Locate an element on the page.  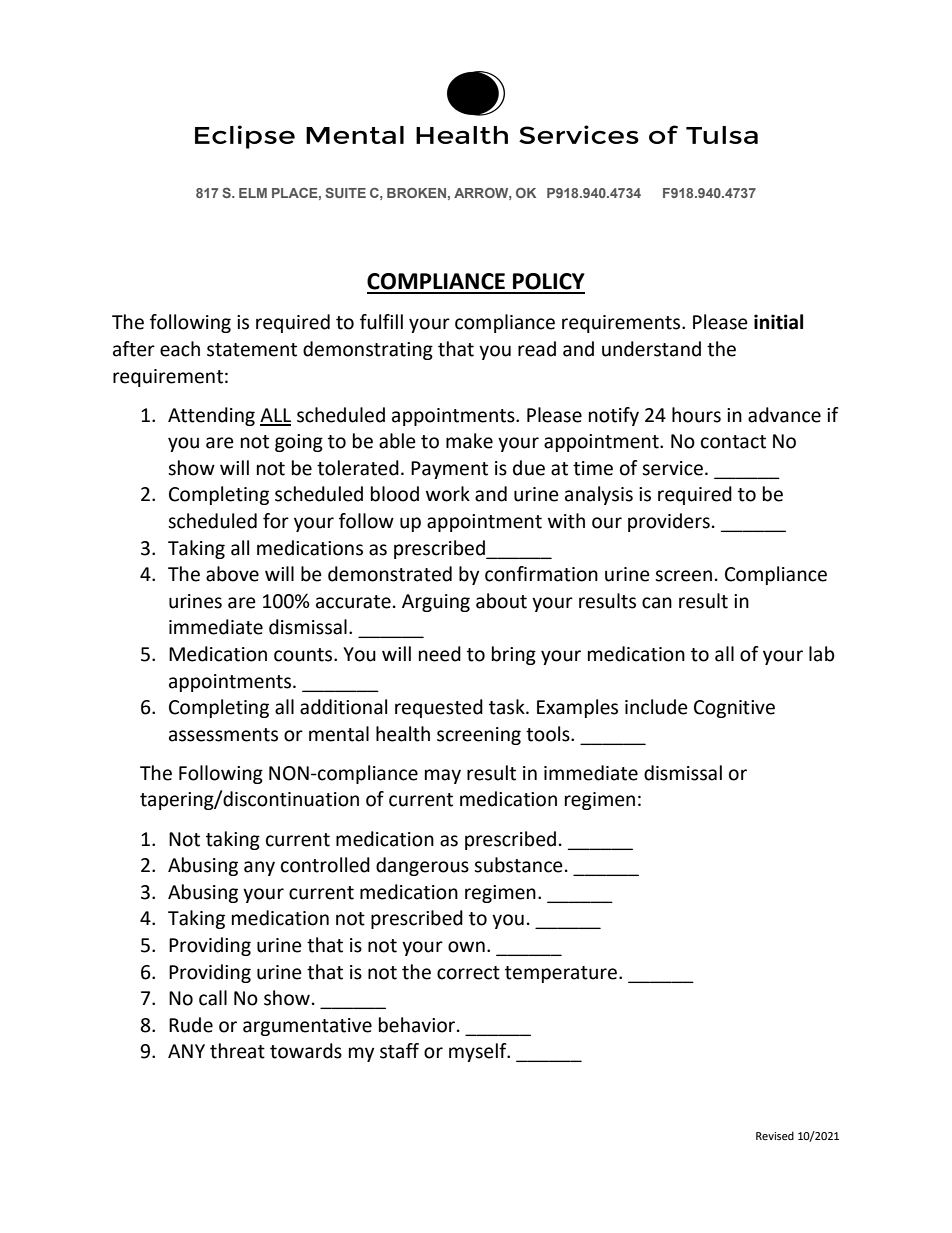
ELM is located at coordinates (253, 193).
